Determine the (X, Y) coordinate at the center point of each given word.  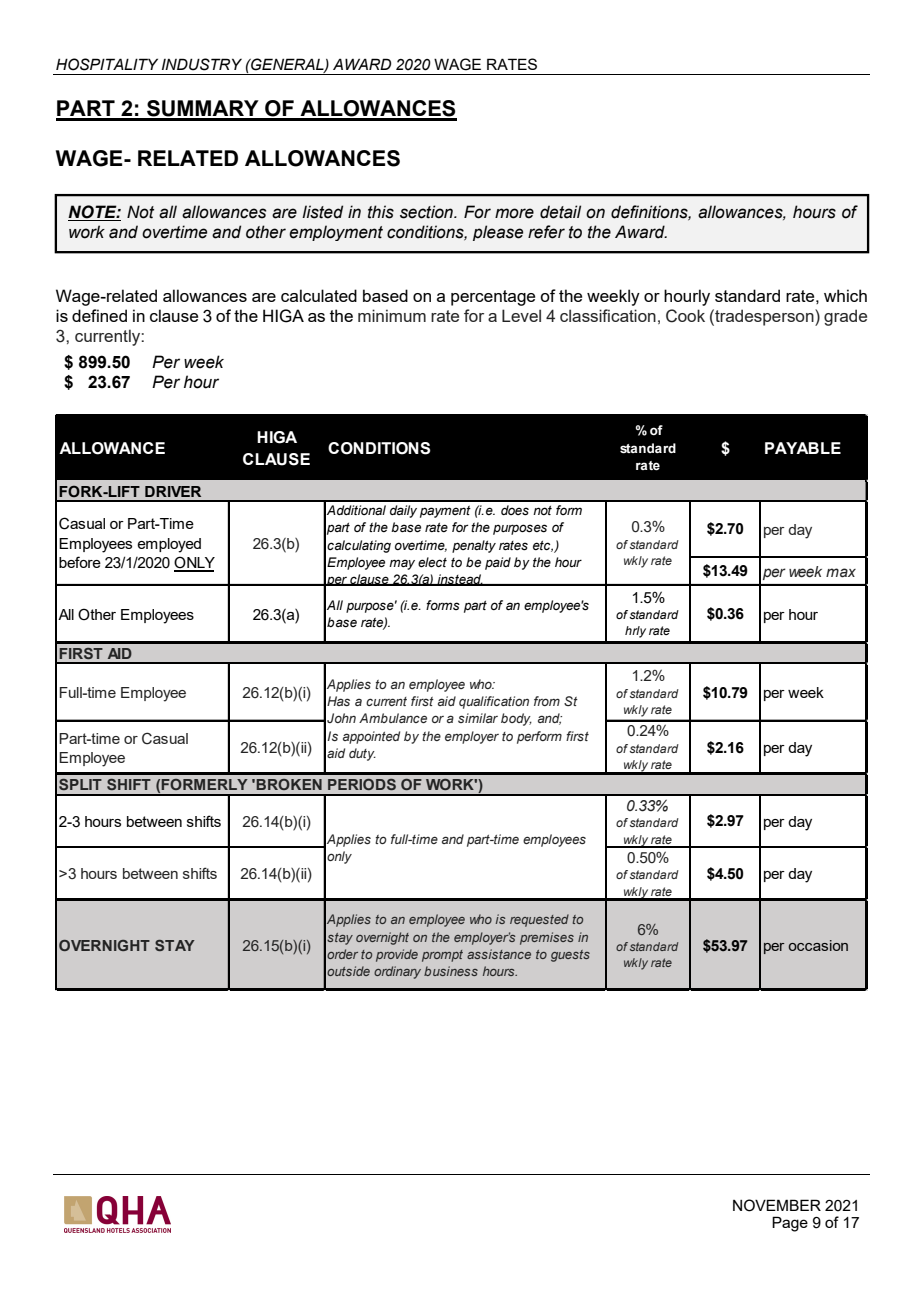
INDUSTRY (202, 64)
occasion (818, 945)
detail (560, 212)
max (841, 573)
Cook (685, 316)
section (427, 212)
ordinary (397, 972)
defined (99, 315)
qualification (494, 702)
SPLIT (80, 784)
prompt (442, 956)
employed (169, 545)
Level (521, 315)
